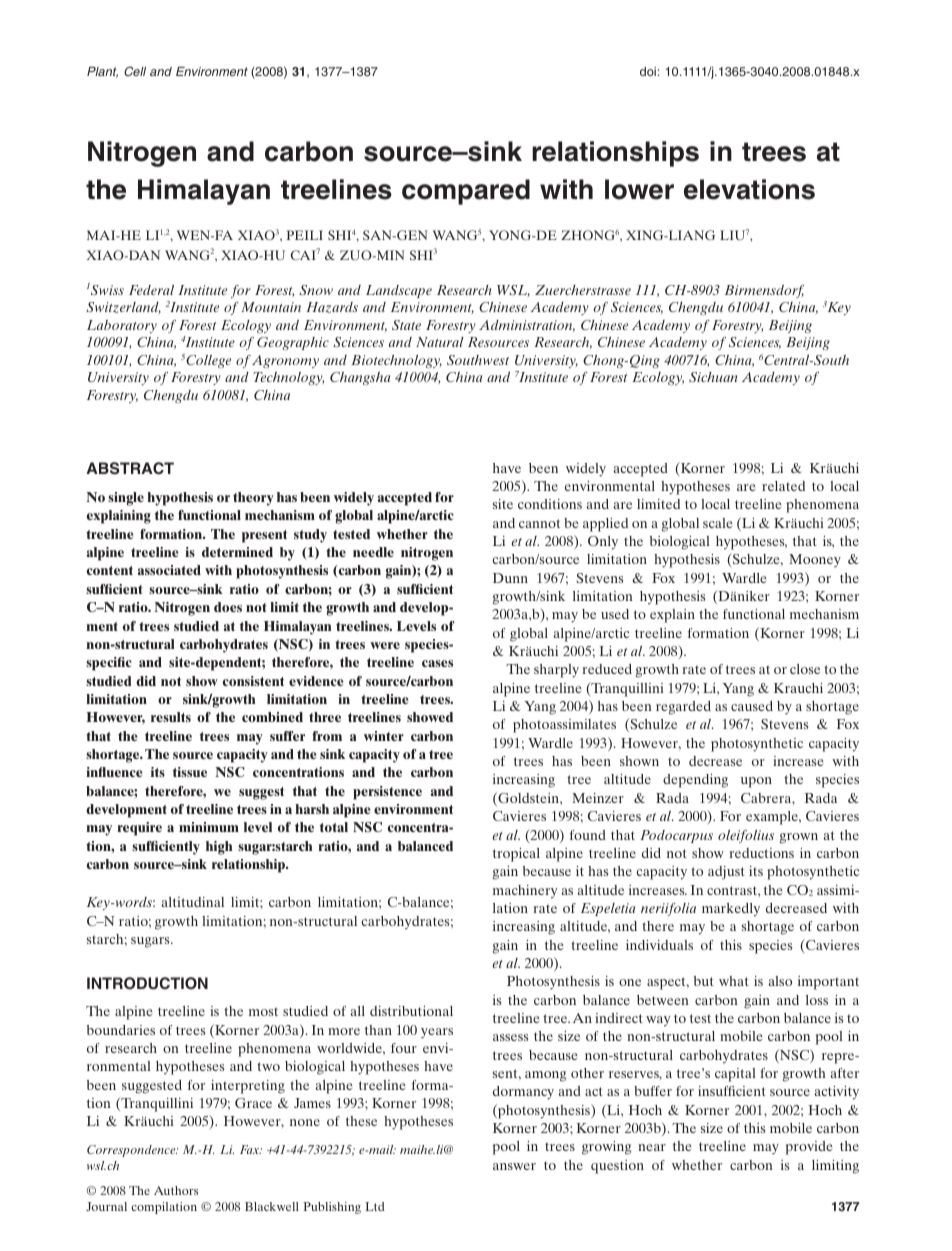 Image resolution: width=952 pixels, height=1251 pixels. What do you see at coordinates (805, 669) in the page?
I see `close` at bounding box center [805, 669].
